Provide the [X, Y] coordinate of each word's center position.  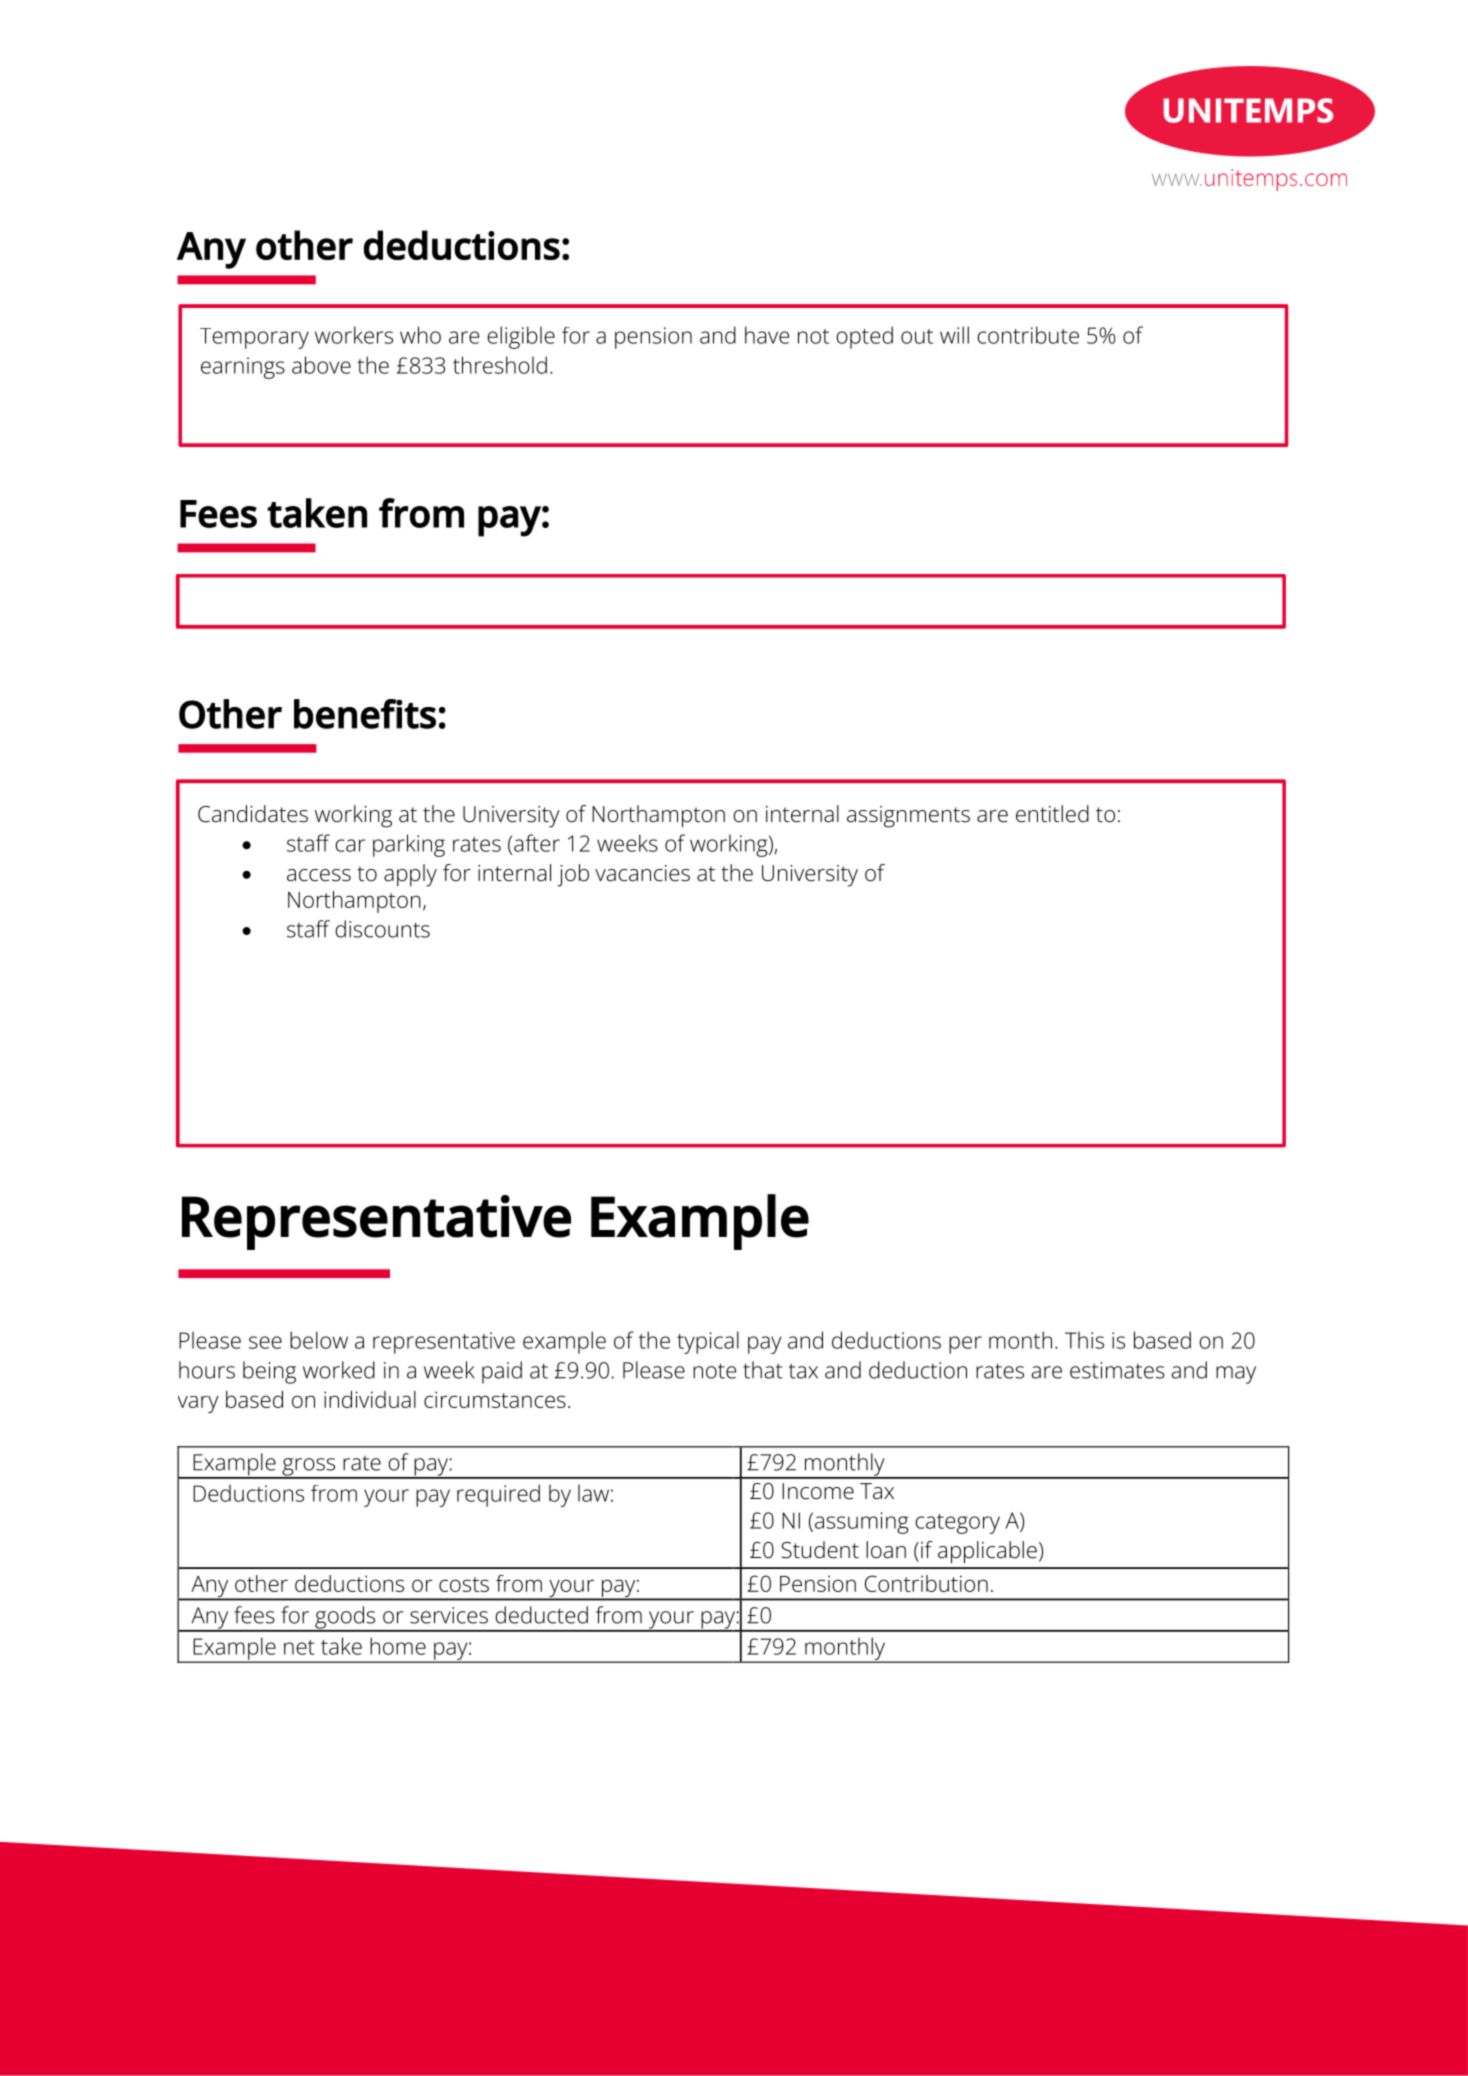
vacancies [642, 873]
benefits [365, 714]
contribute [1028, 335]
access [319, 875]
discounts [382, 929]
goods [345, 1618]
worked [339, 1370]
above [321, 365]
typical [708, 1342]
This [1084, 1340]
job [573, 875]
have [767, 335]
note [714, 1371]
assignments [908, 817]
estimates [1117, 1370]
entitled [1052, 814]
